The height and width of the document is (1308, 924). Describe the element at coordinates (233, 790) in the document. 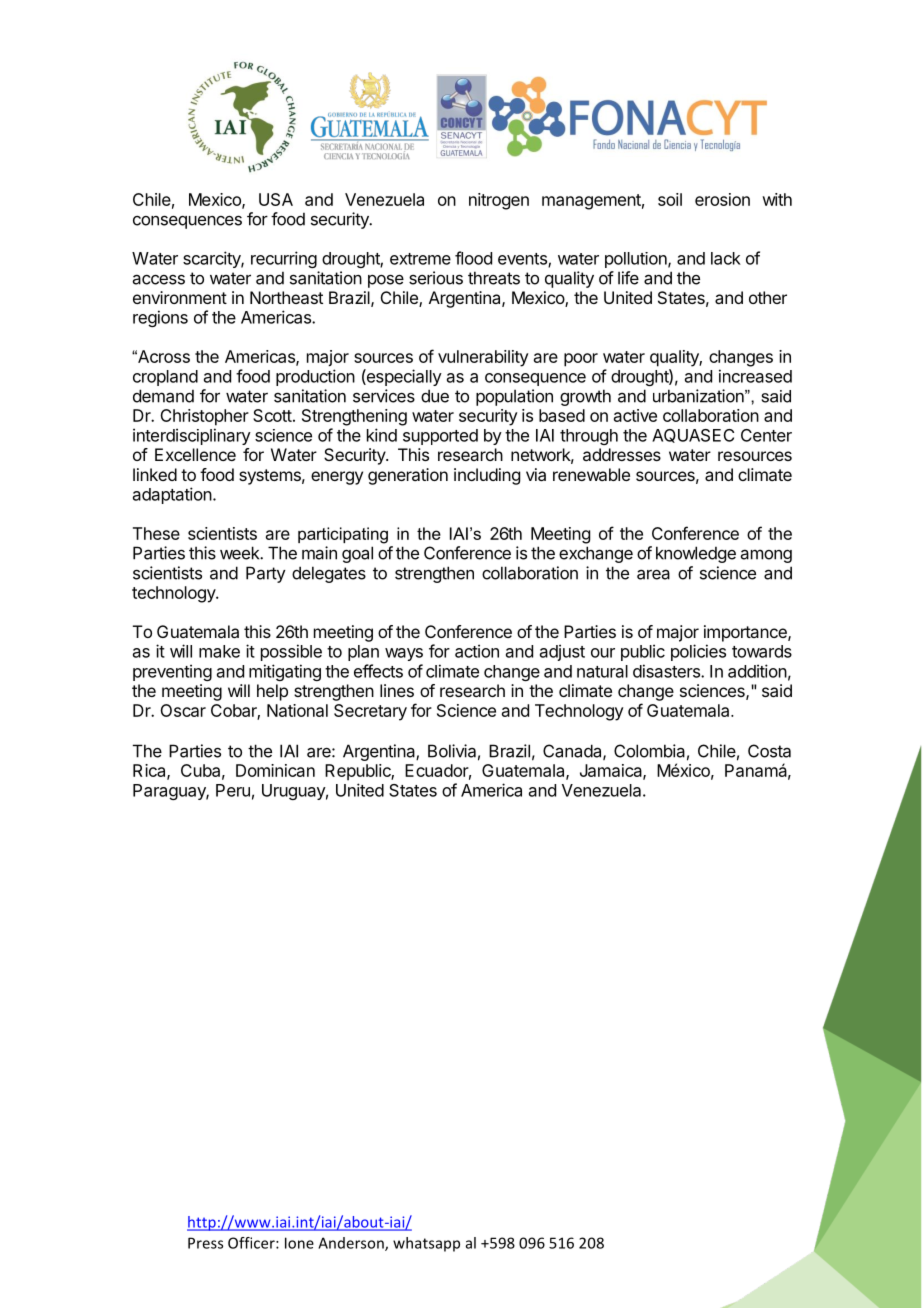

I see `Peru` at that location.
